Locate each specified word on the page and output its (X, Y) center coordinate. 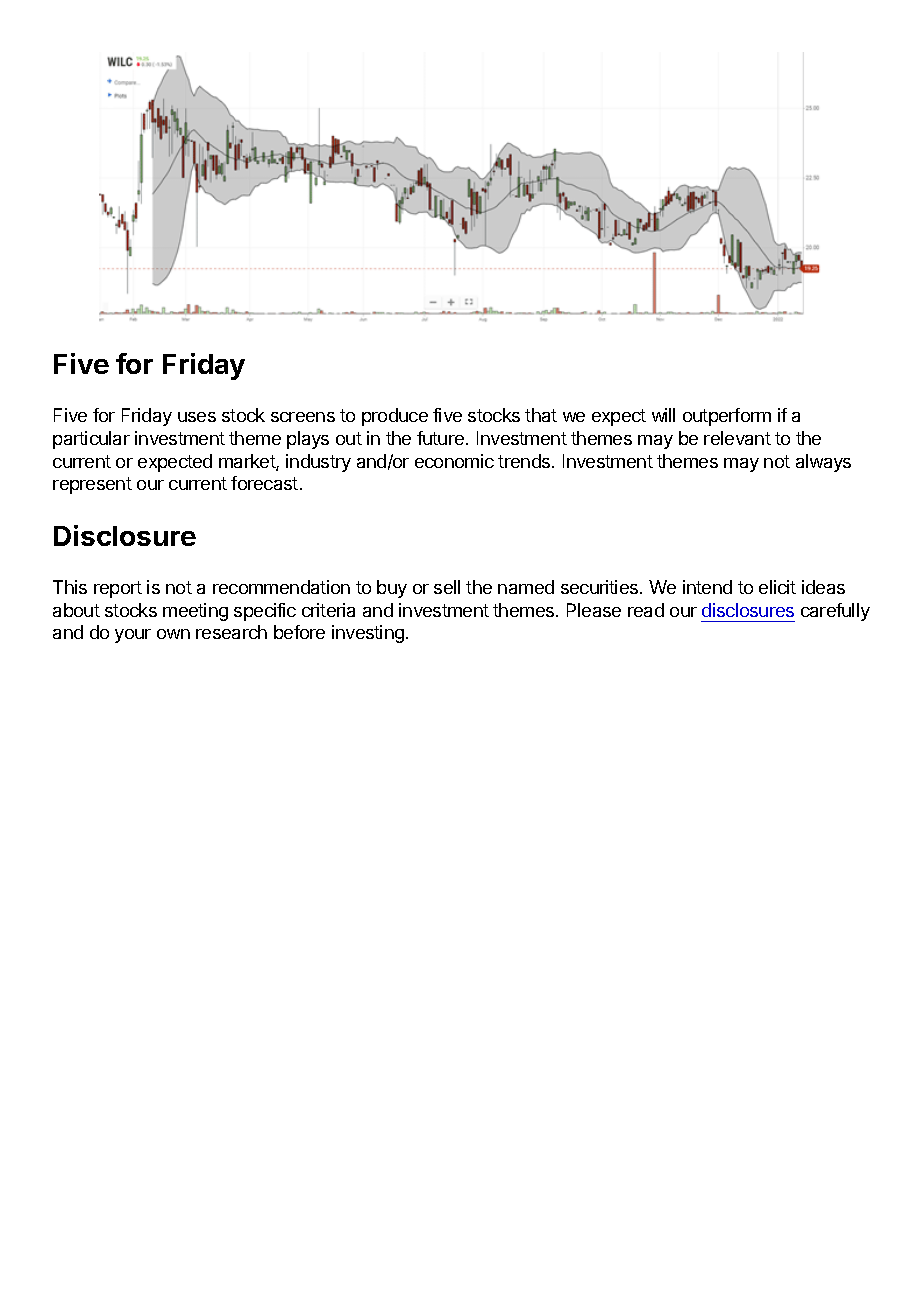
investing (368, 634)
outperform (727, 417)
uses (197, 417)
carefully (835, 612)
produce (395, 417)
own (173, 634)
